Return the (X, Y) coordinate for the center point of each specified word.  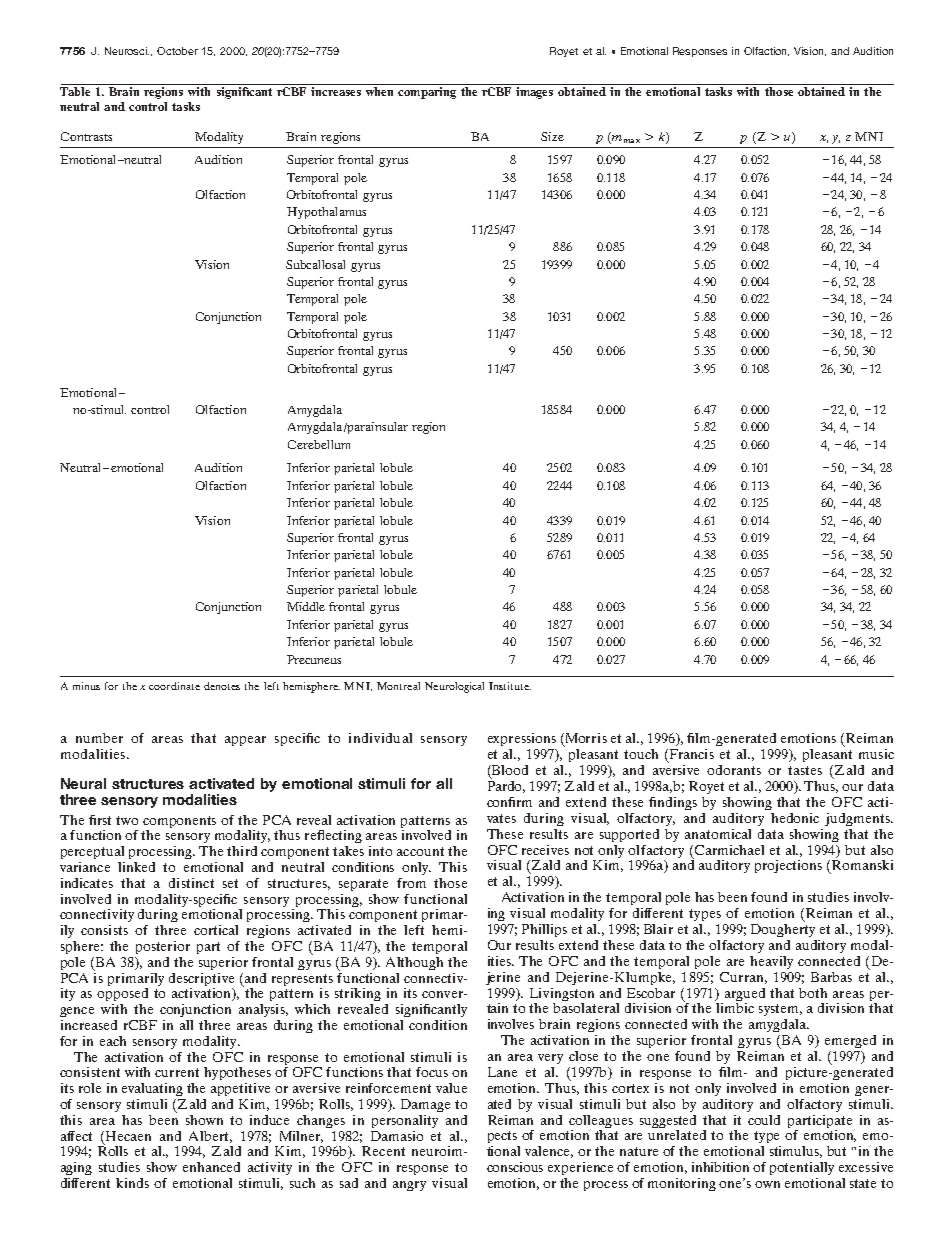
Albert (210, 1137)
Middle (306, 606)
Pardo (506, 785)
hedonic (795, 818)
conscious (515, 1167)
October (177, 51)
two (127, 820)
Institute (510, 686)
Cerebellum (319, 444)
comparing (427, 93)
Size (552, 136)
